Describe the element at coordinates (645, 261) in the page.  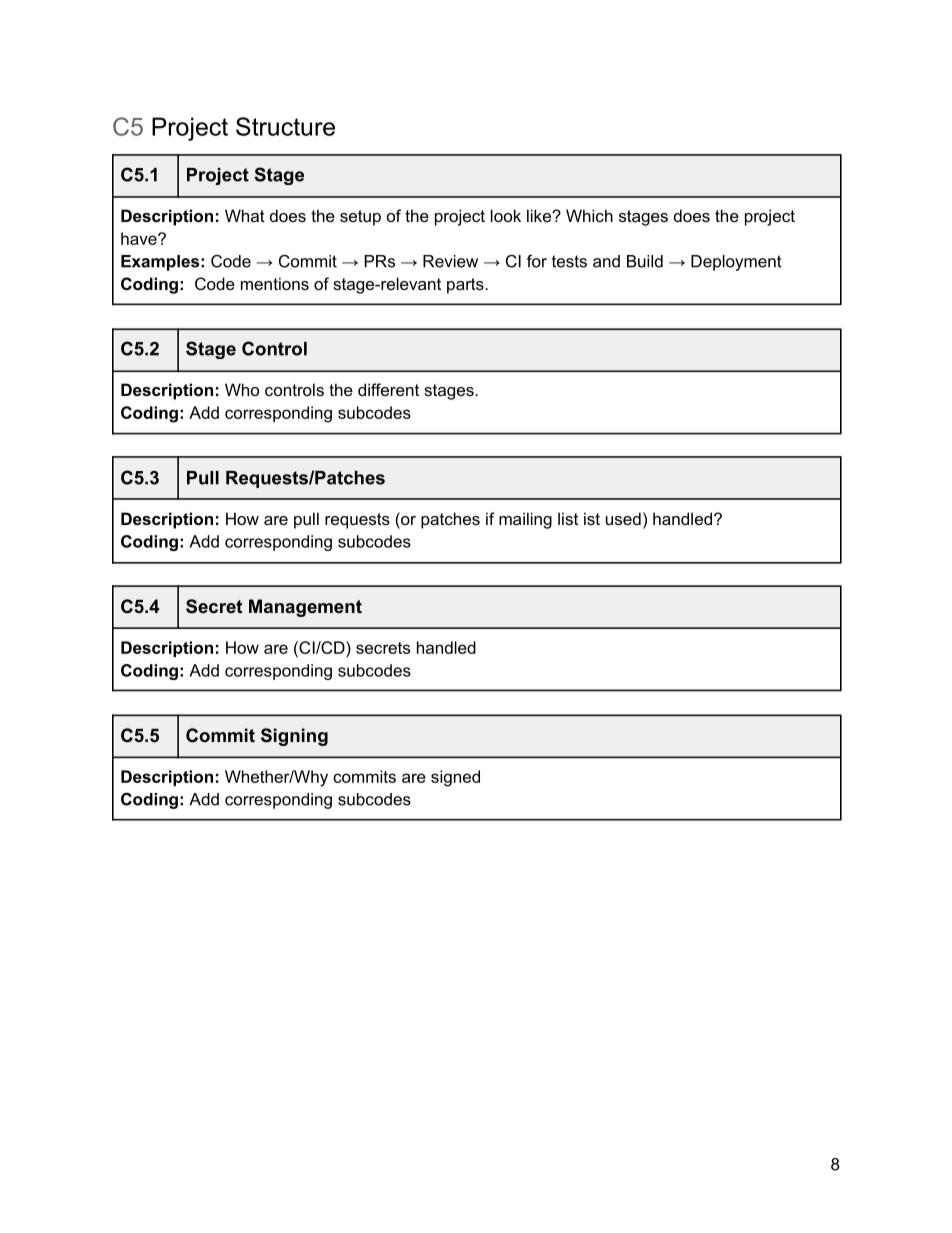
I see `Build` at that location.
